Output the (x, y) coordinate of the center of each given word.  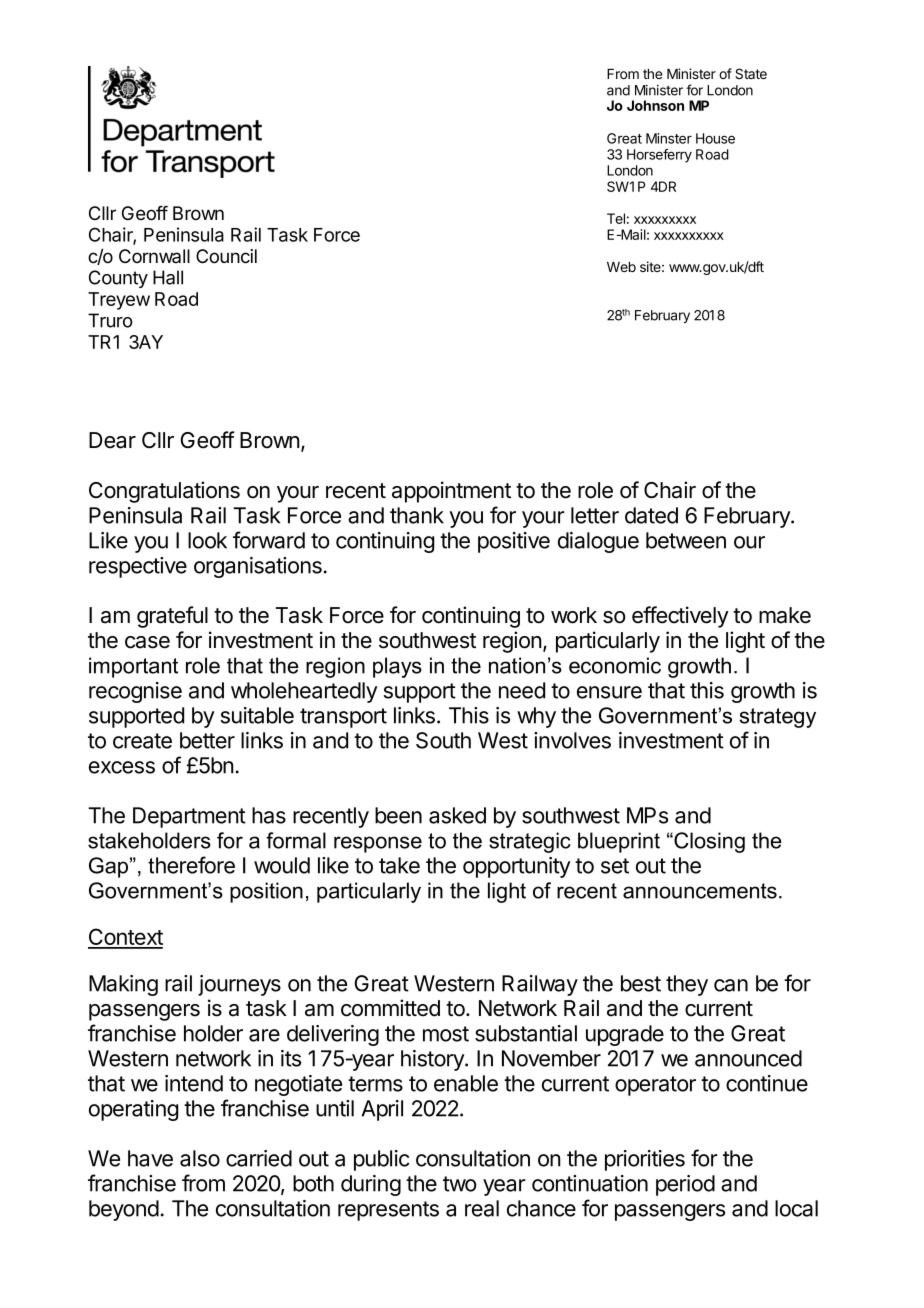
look (207, 540)
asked (457, 815)
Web (621, 267)
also (200, 1158)
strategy (778, 718)
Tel (616, 218)
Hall (168, 277)
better (207, 740)
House (715, 138)
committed (390, 1008)
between (686, 540)
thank (417, 515)
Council (226, 256)
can (731, 985)
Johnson (655, 105)
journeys (239, 985)
